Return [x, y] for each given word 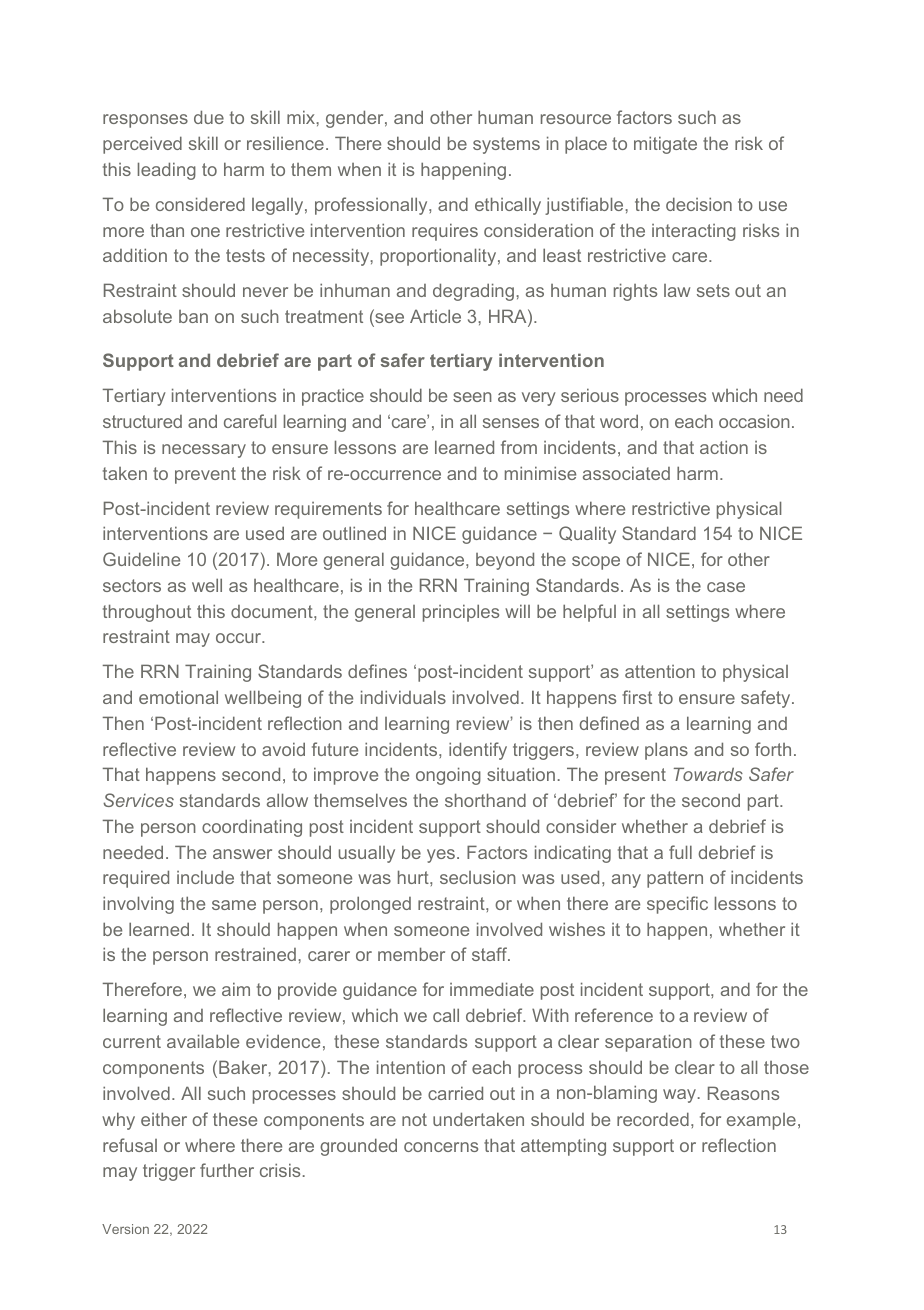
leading [167, 171]
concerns [441, 1147]
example [761, 1121]
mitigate [665, 145]
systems [506, 145]
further [227, 1170]
